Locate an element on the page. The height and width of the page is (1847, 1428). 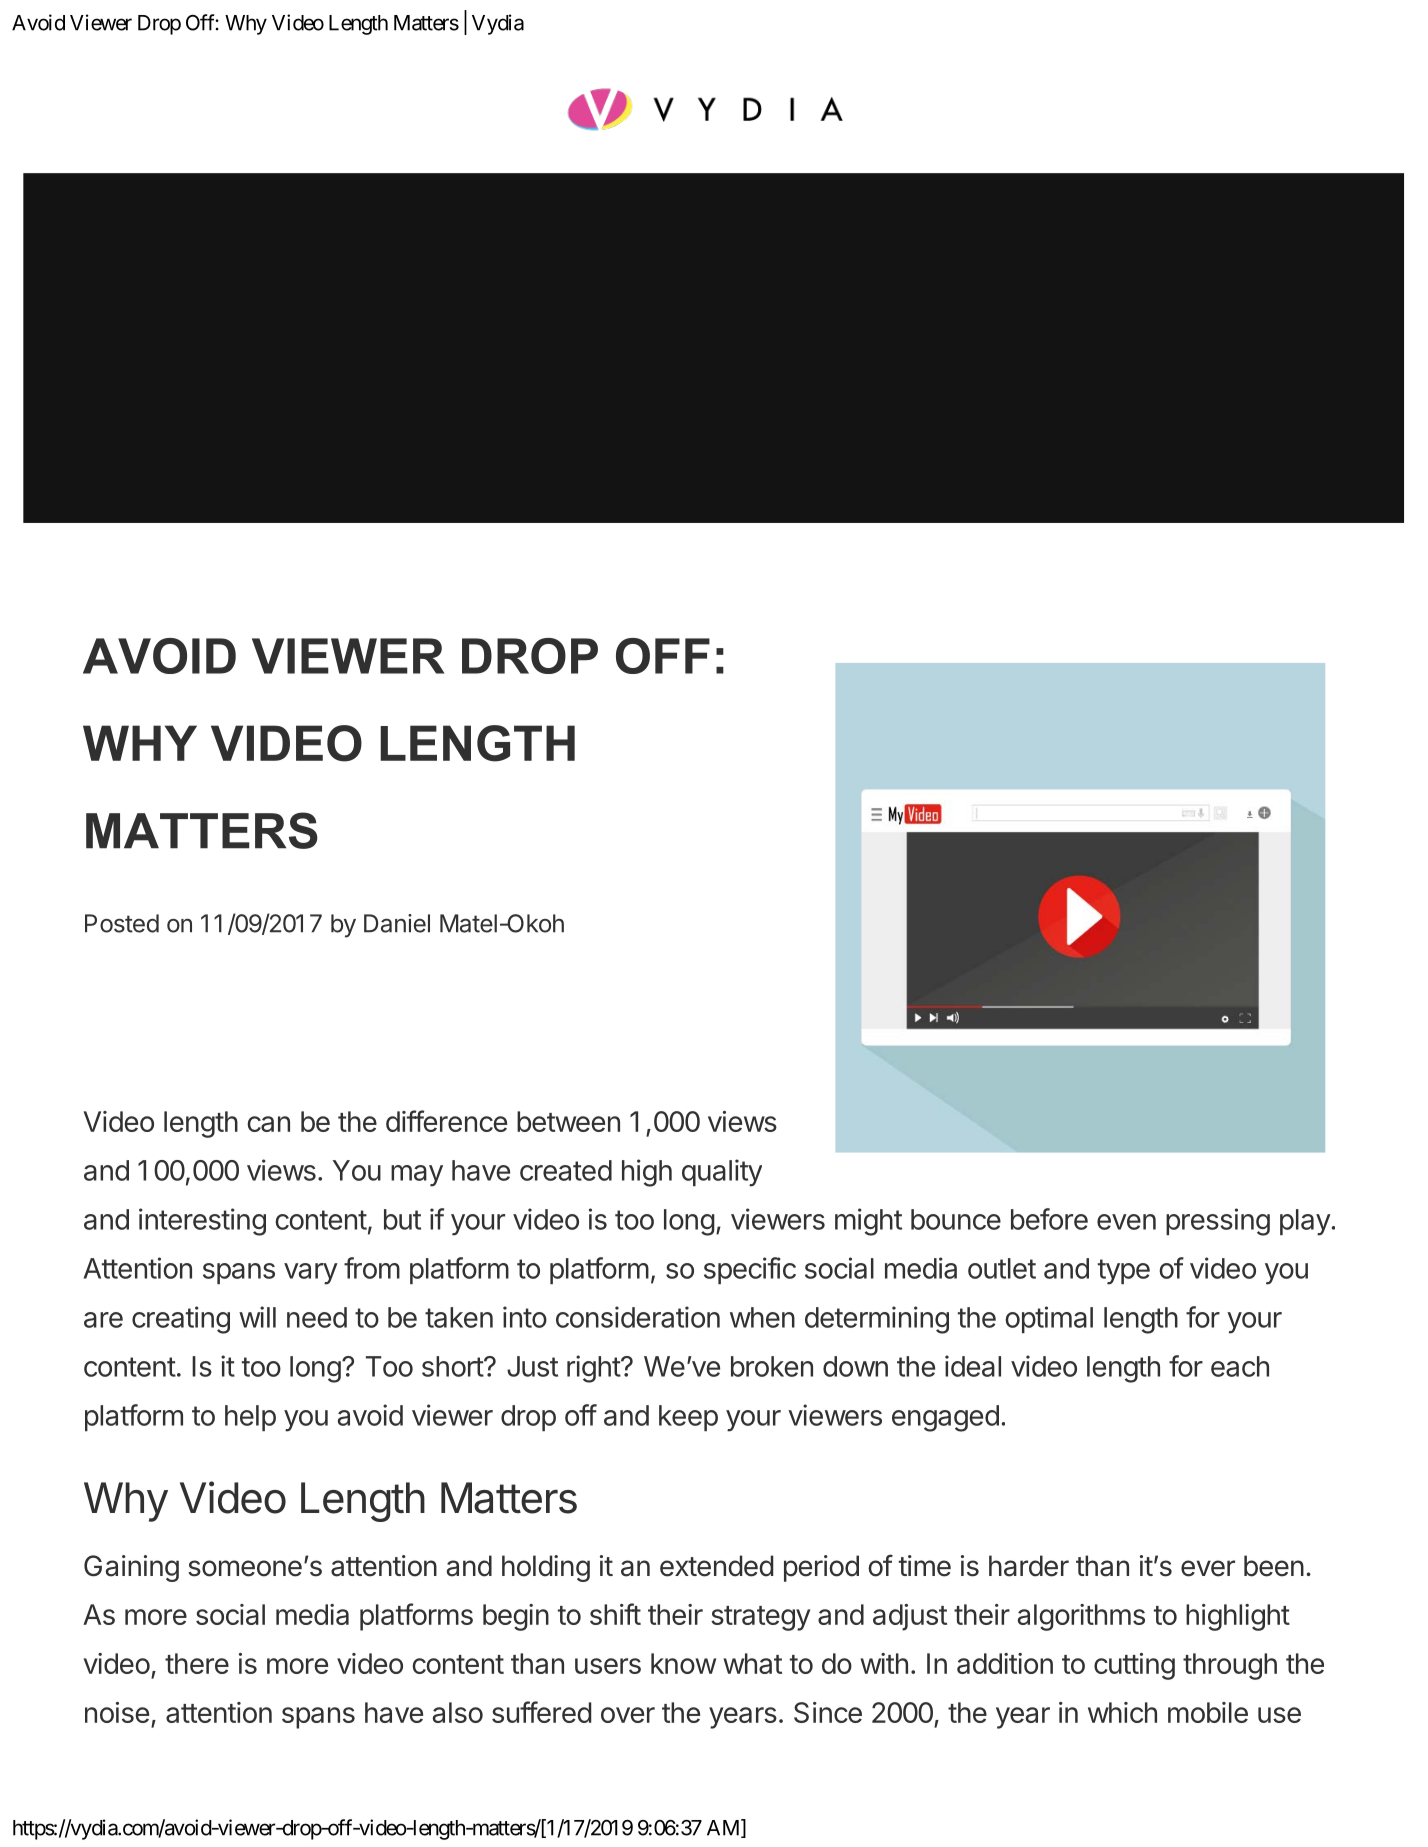
ever is located at coordinates (1208, 1568).
